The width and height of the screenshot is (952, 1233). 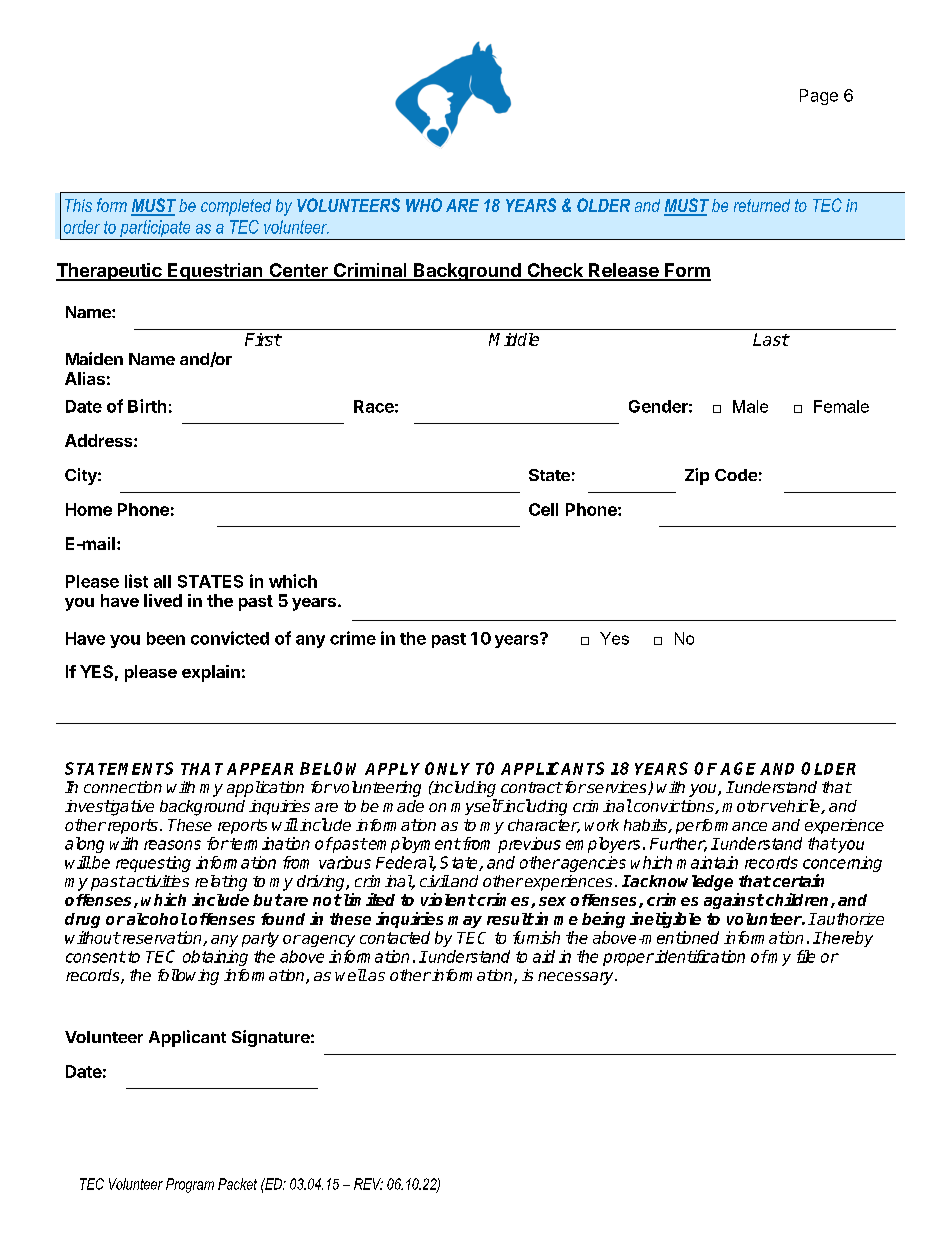 What do you see at coordinates (147, 406) in the screenshot?
I see `Birth` at bounding box center [147, 406].
